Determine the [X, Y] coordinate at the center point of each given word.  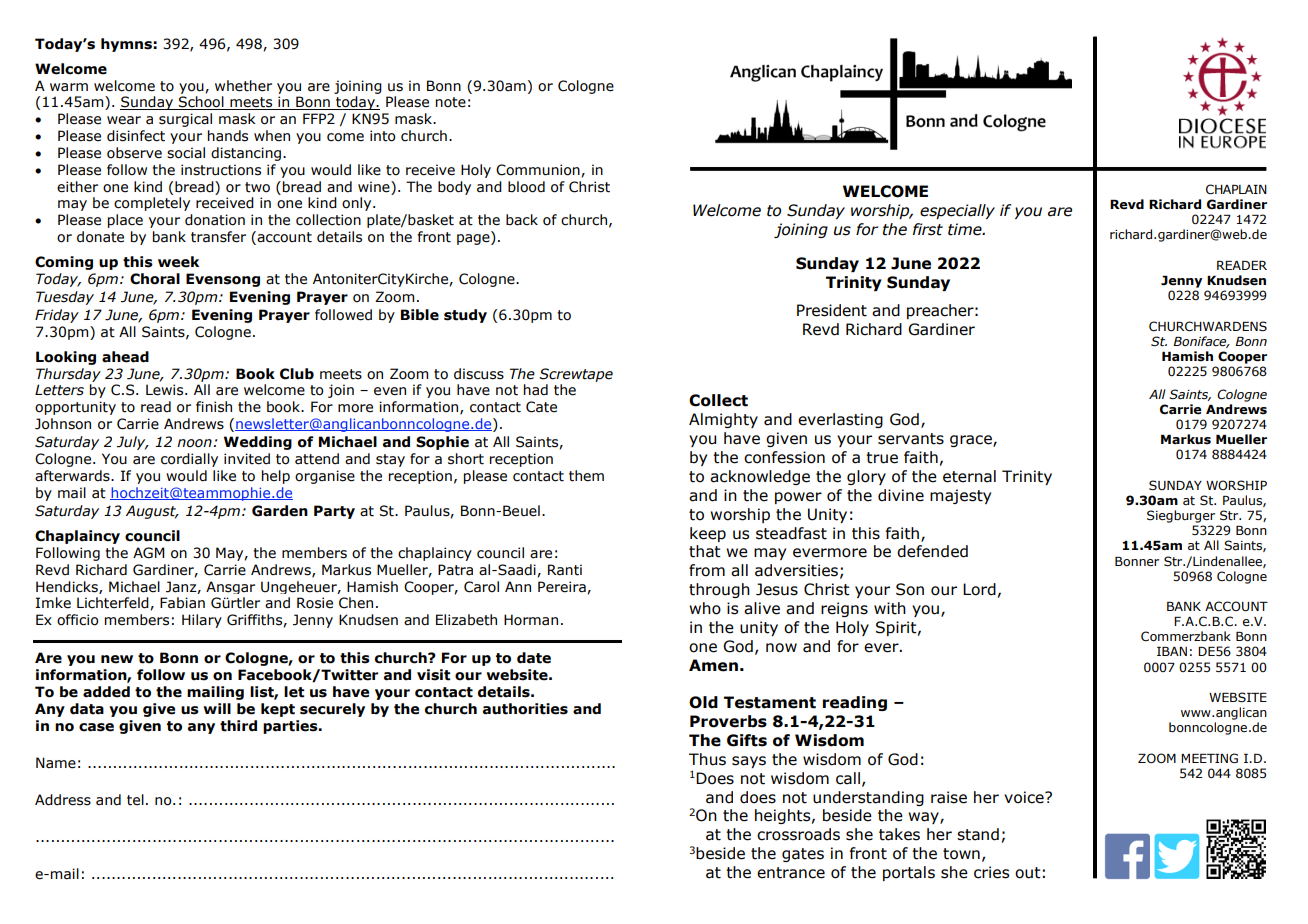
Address [63, 800]
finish [214, 407]
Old [703, 702]
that [705, 551]
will [217, 708]
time [966, 229]
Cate [541, 407]
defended [932, 551]
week [178, 262]
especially [957, 211]
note [451, 102]
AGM [149, 553]
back [522, 220]
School [201, 103]
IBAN [1172, 651]
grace [972, 441]
